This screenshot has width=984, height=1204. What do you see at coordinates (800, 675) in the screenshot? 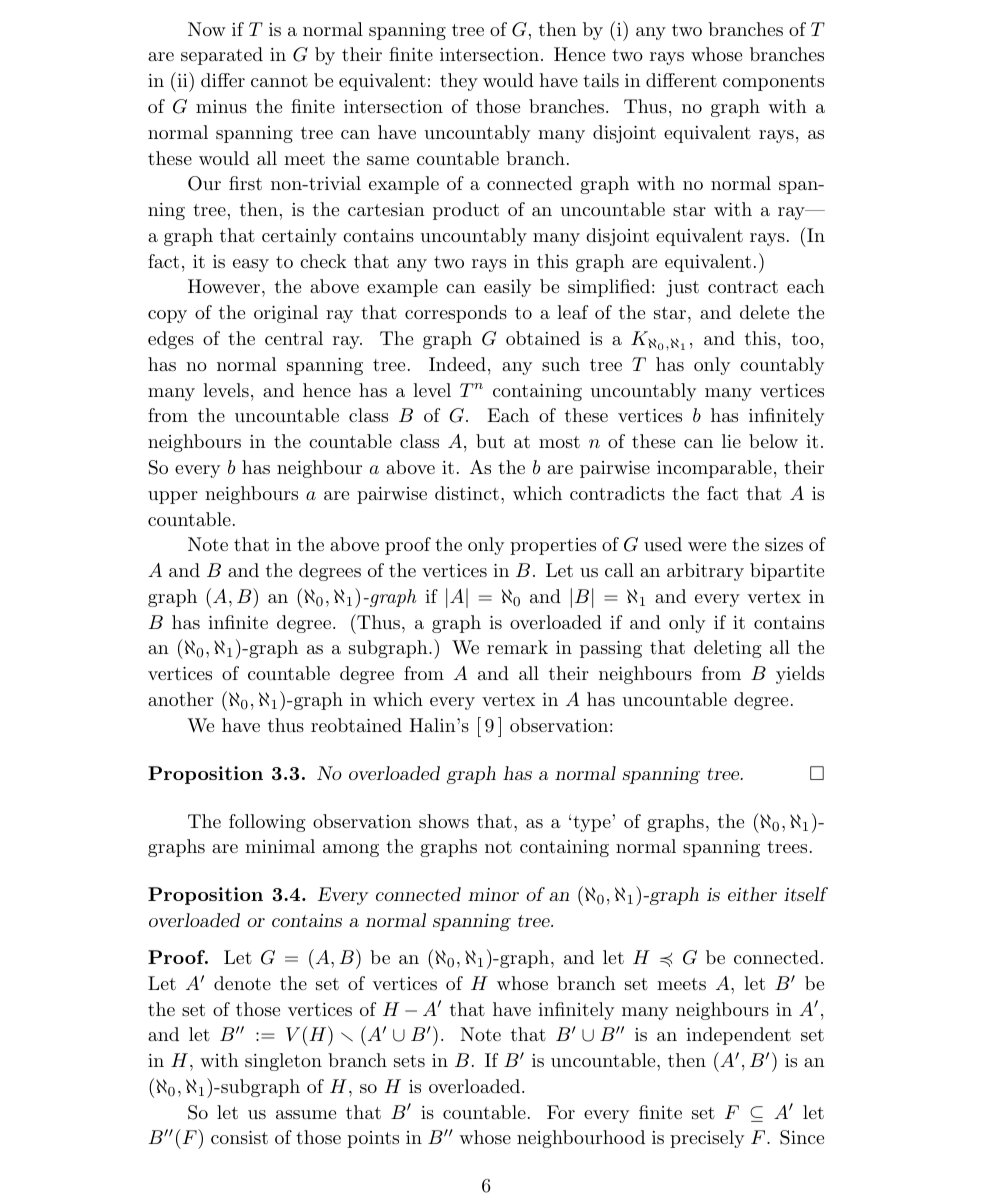
I see `yields` at bounding box center [800, 675].
